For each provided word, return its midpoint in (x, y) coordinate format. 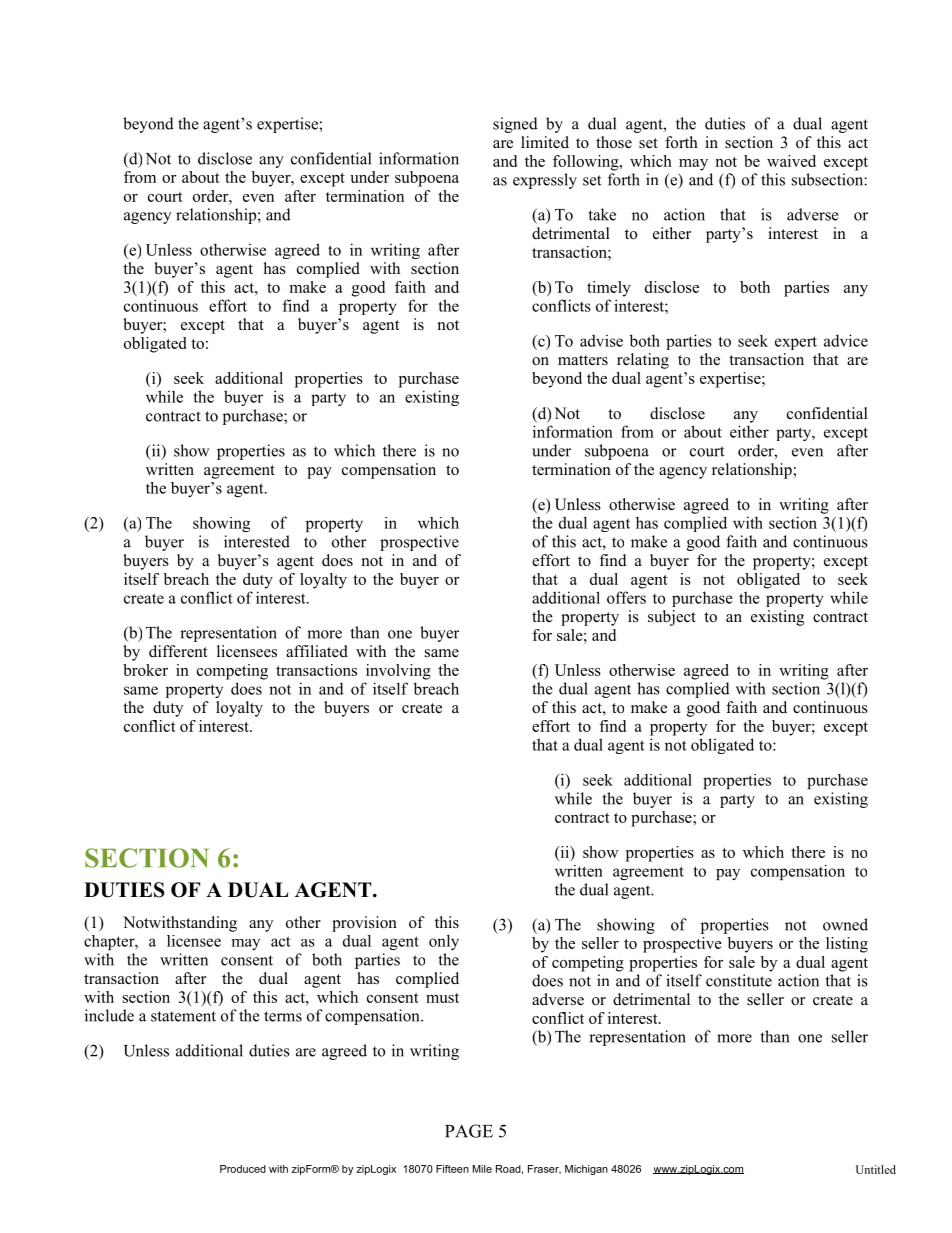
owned (845, 924)
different (178, 651)
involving (398, 672)
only (444, 942)
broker (145, 670)
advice (846, 340)
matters (583, 360)
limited (545, 142)
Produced (243, 1169)
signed (515, 125)
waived (791, 161)
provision (364, 924)
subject (672, 618)
